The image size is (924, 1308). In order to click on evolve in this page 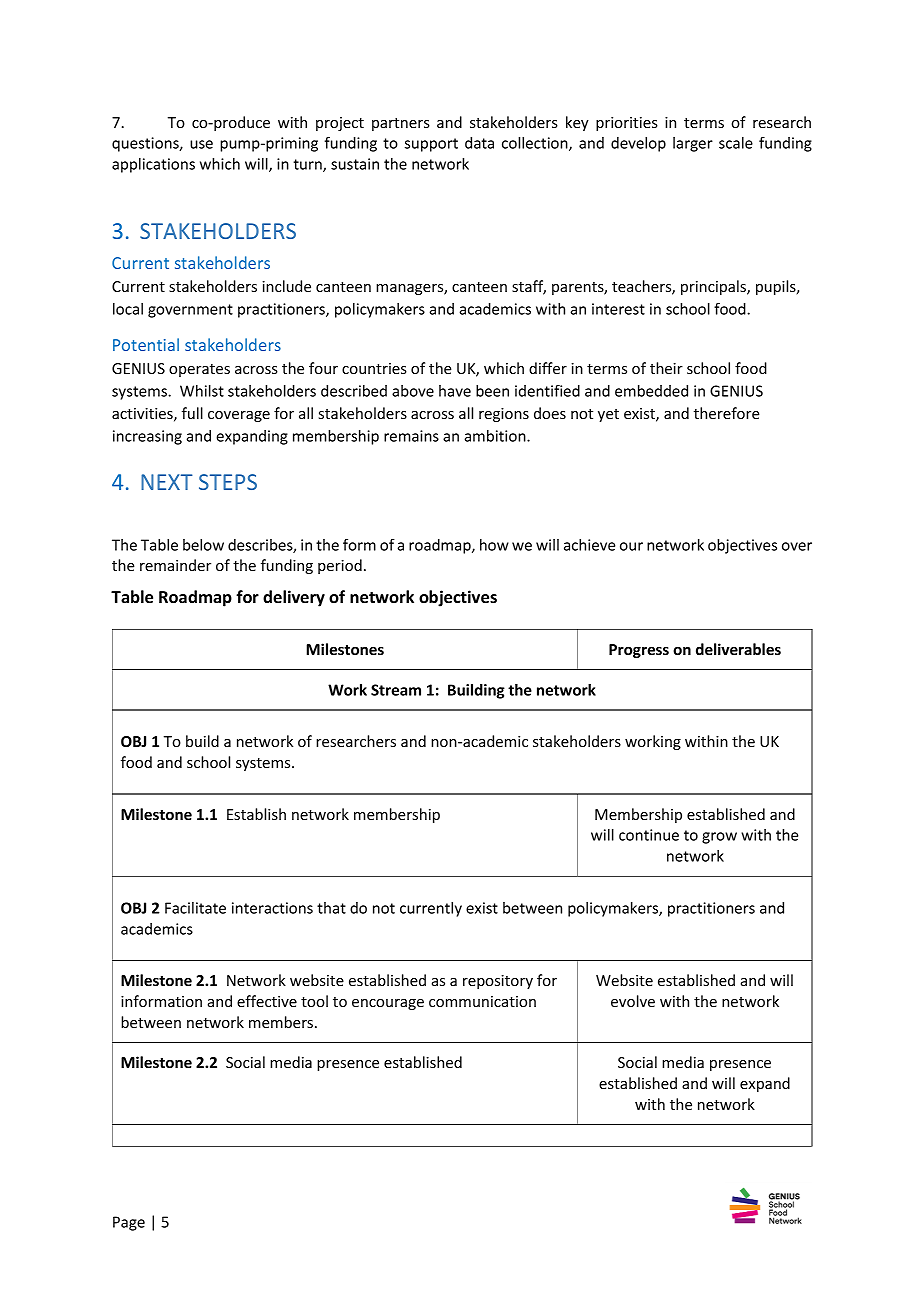, I will do `click(633, 1001)`.
